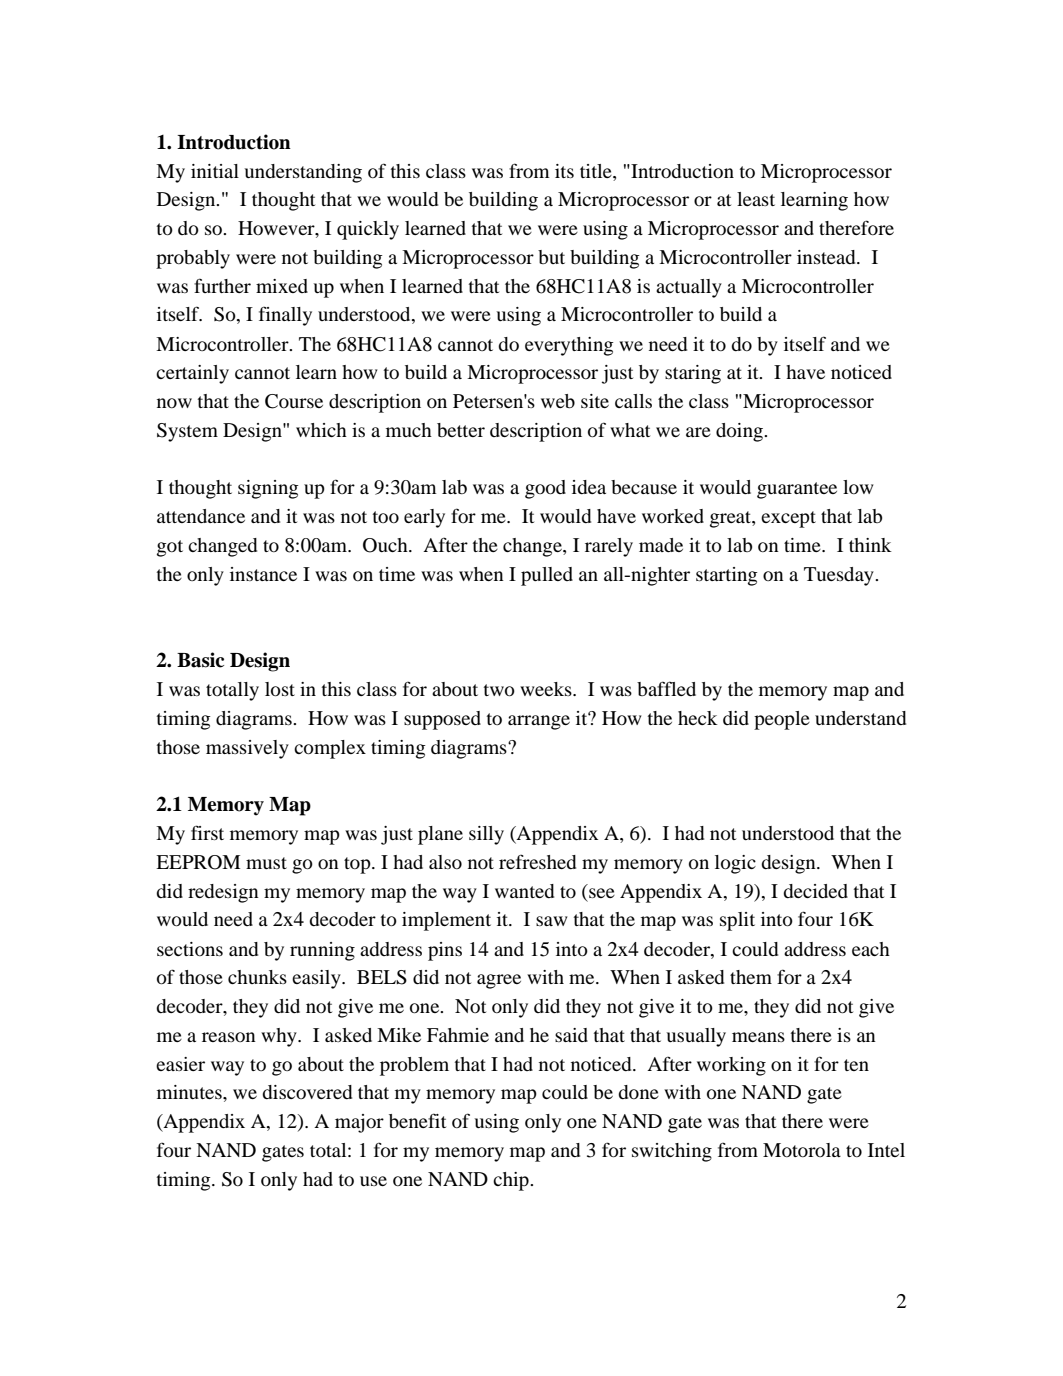 This document has height=1376, width=1063. Describe the element at coordinates (215, 171) in the document. I see `initial` at that location.
